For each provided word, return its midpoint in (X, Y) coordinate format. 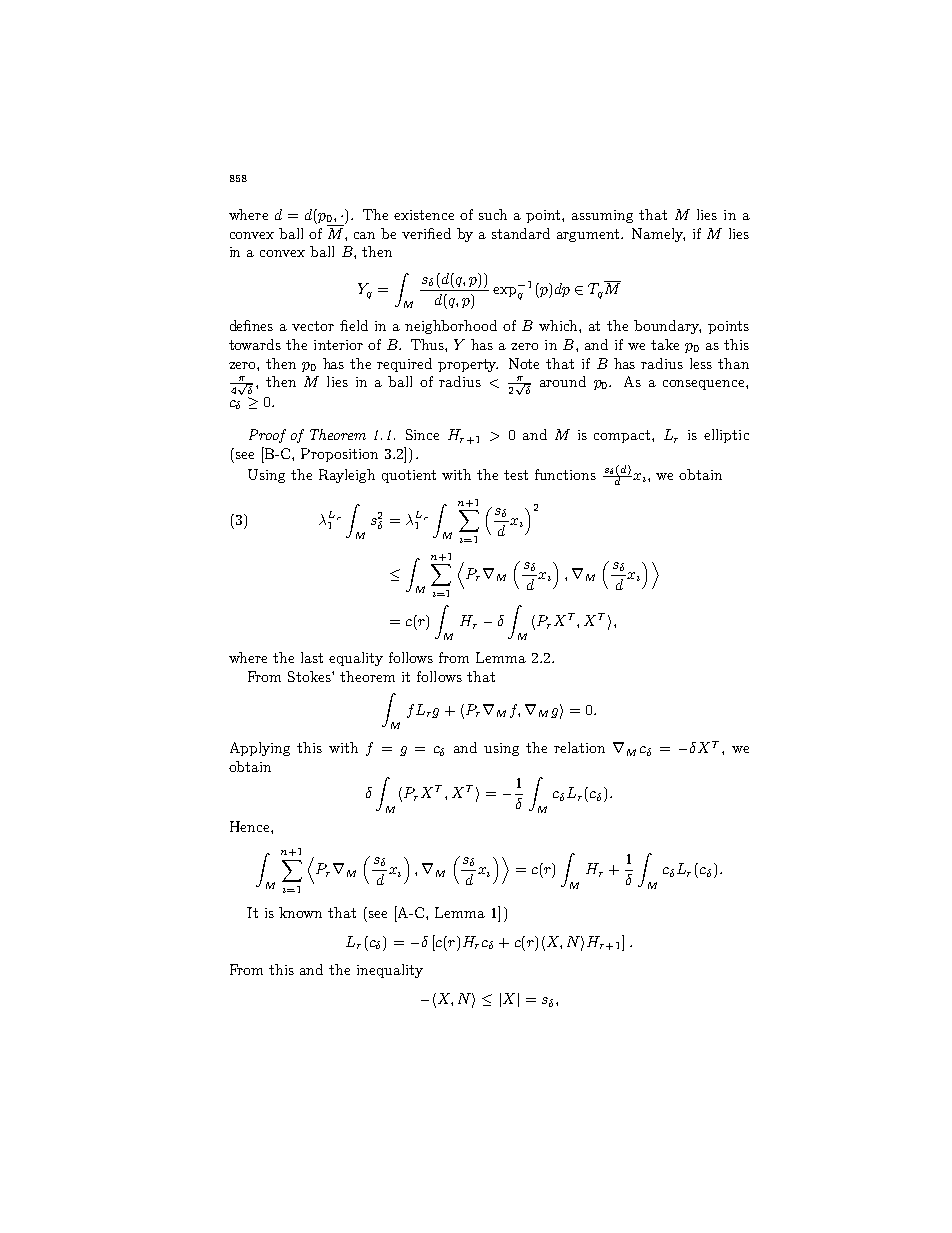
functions (565, 474)
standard (521, 233)
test (516, 475)
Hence (251, 826)
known (300, 912)
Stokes (310, 676)
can (364, 235)
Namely (658, 235)
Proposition (339, 455)
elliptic (726, 436)
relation (579, 747)
